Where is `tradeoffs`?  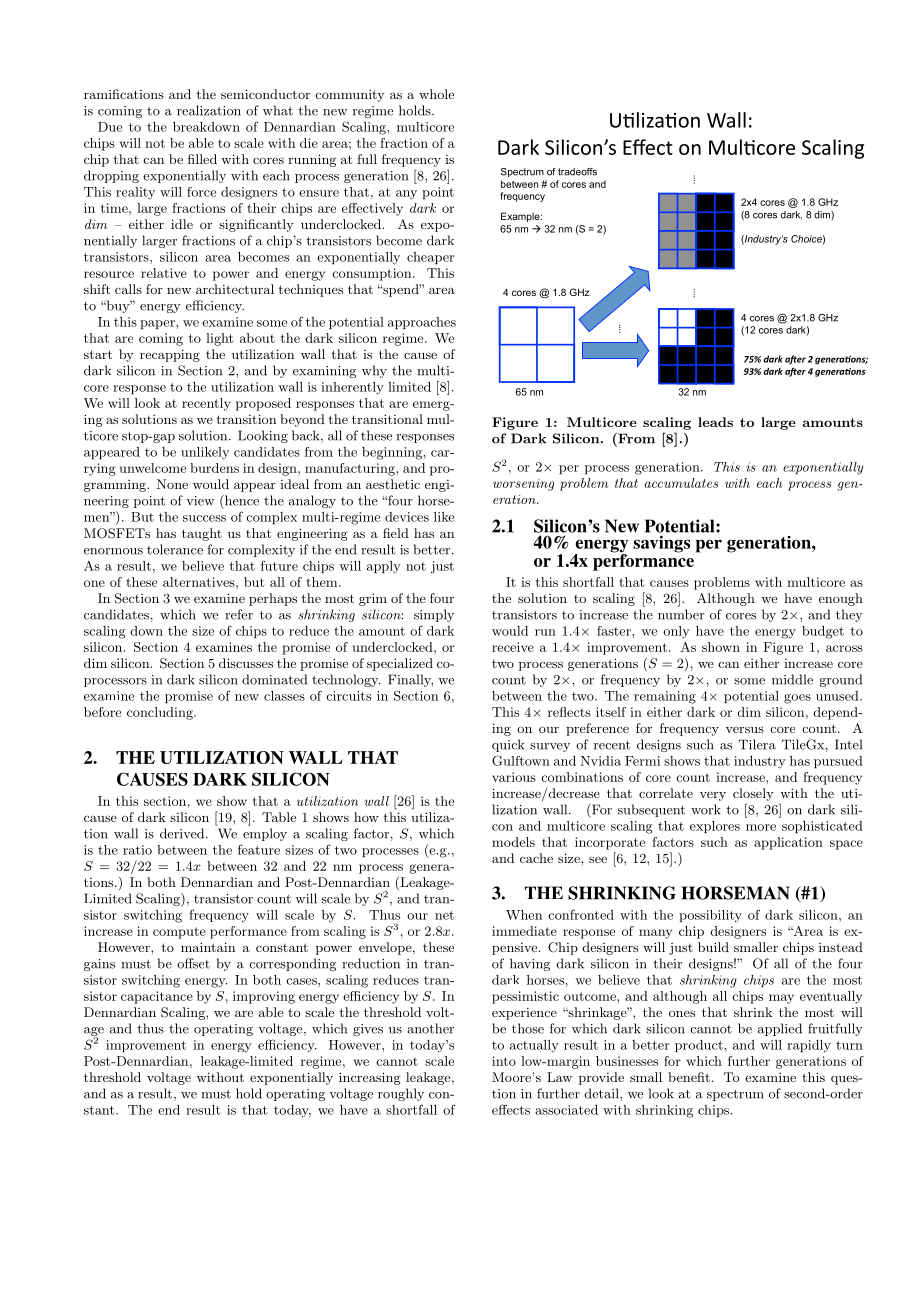 tradeoffs is located at coordinates (577, 172).
